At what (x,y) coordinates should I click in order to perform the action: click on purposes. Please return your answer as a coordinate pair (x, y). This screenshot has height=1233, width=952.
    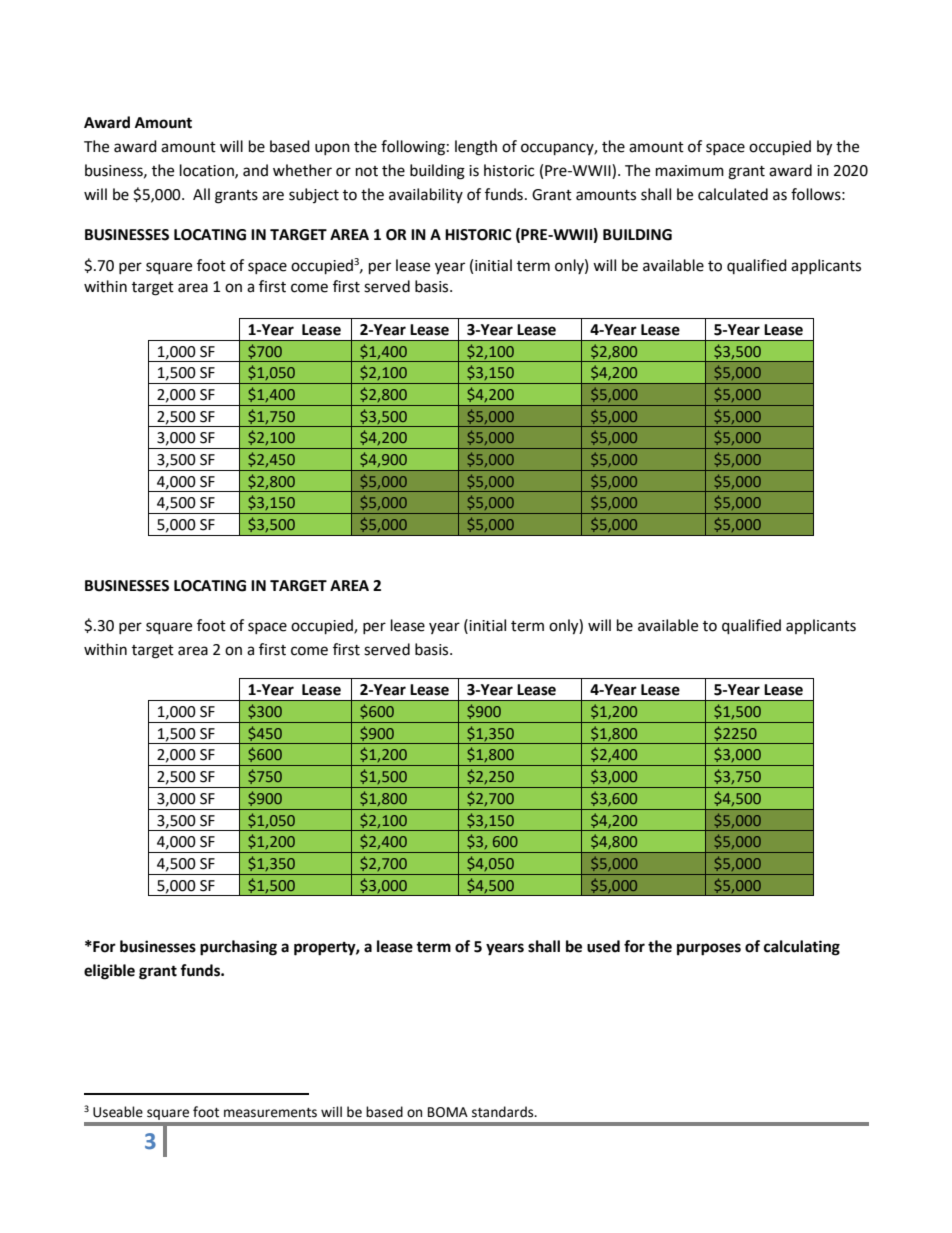
    Looking at the image, I should click on (709, 949).
